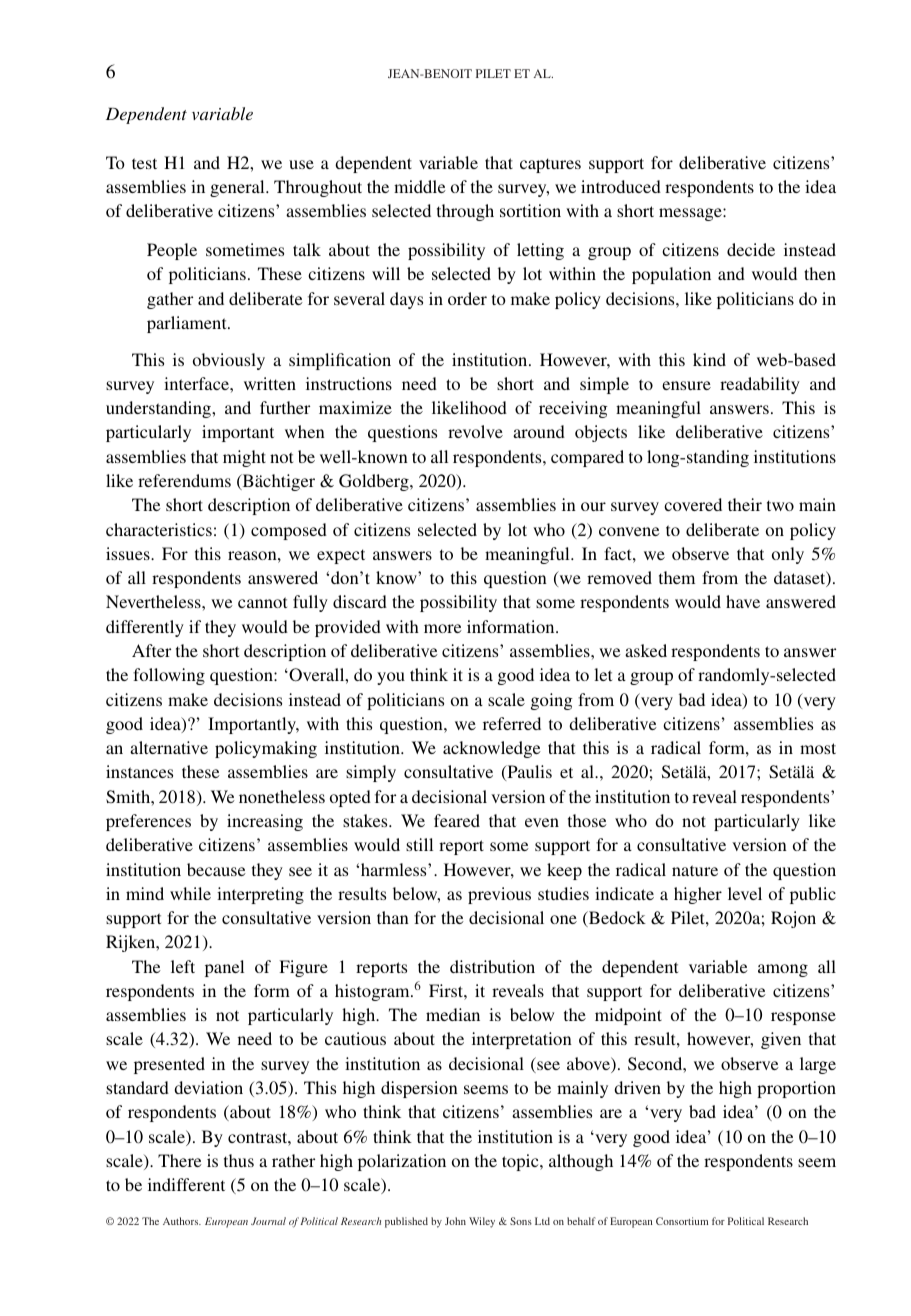 This document has height=1316, width=911. What do you see at coordinates (457, 820) in the document?
I see `feared` at bounding box center [457, 820].
